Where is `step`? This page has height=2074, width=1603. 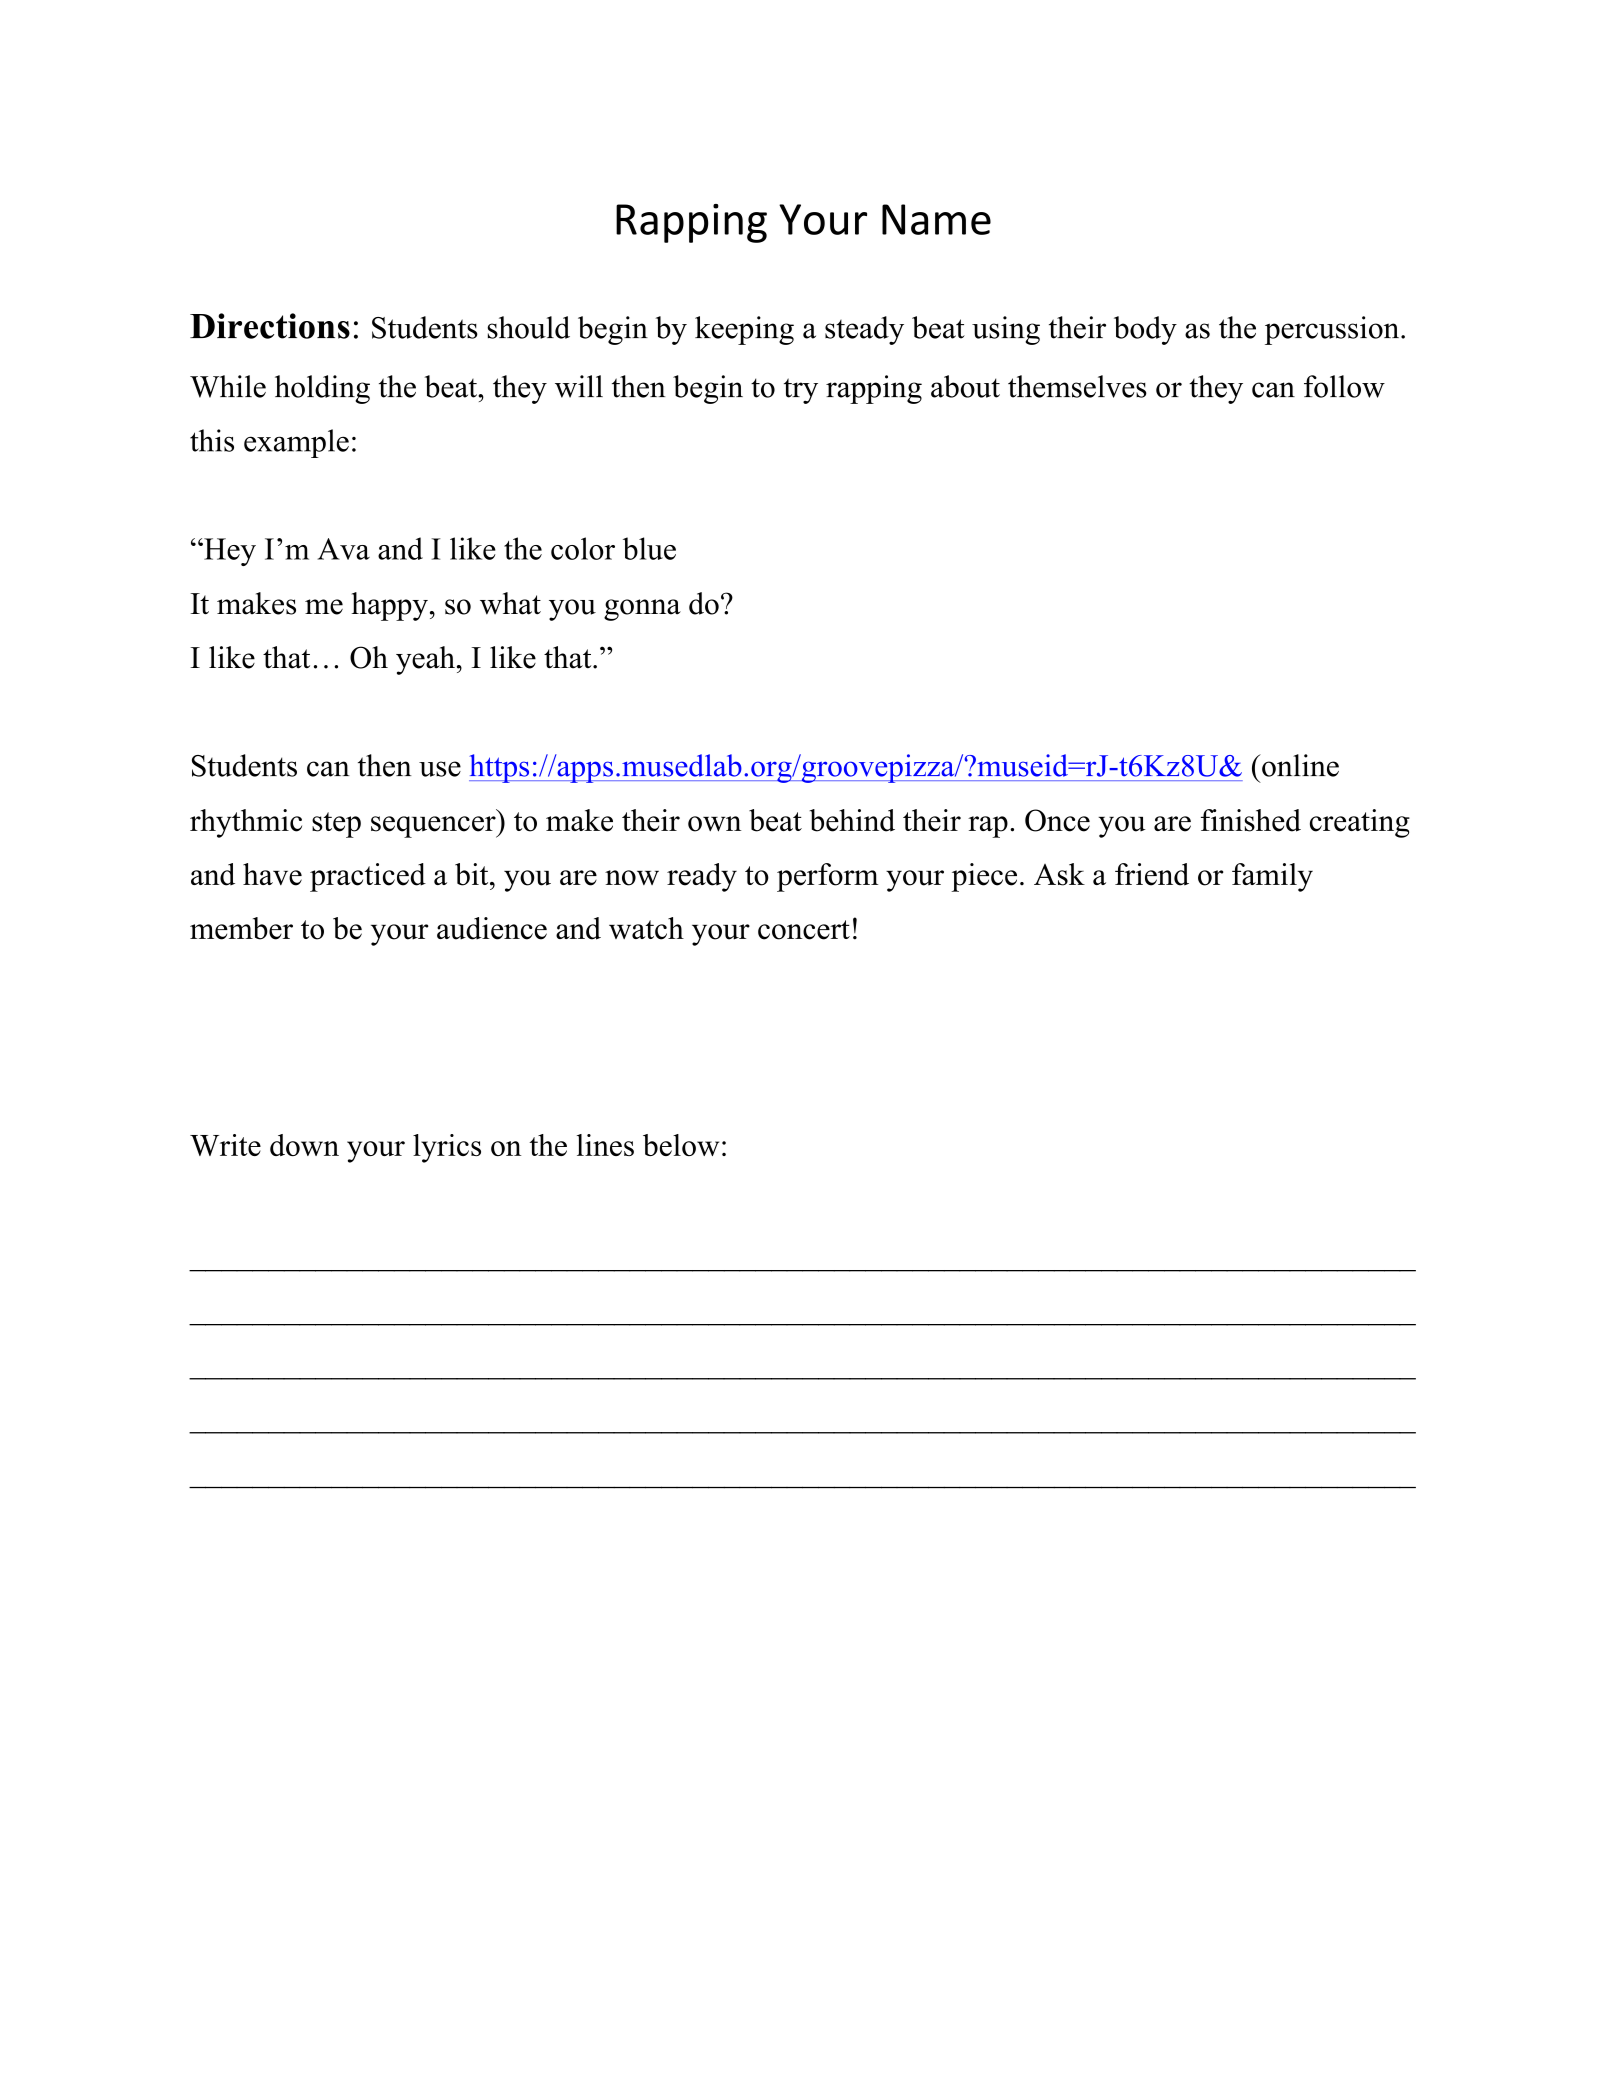
step is located at coordinates (336, 825).
